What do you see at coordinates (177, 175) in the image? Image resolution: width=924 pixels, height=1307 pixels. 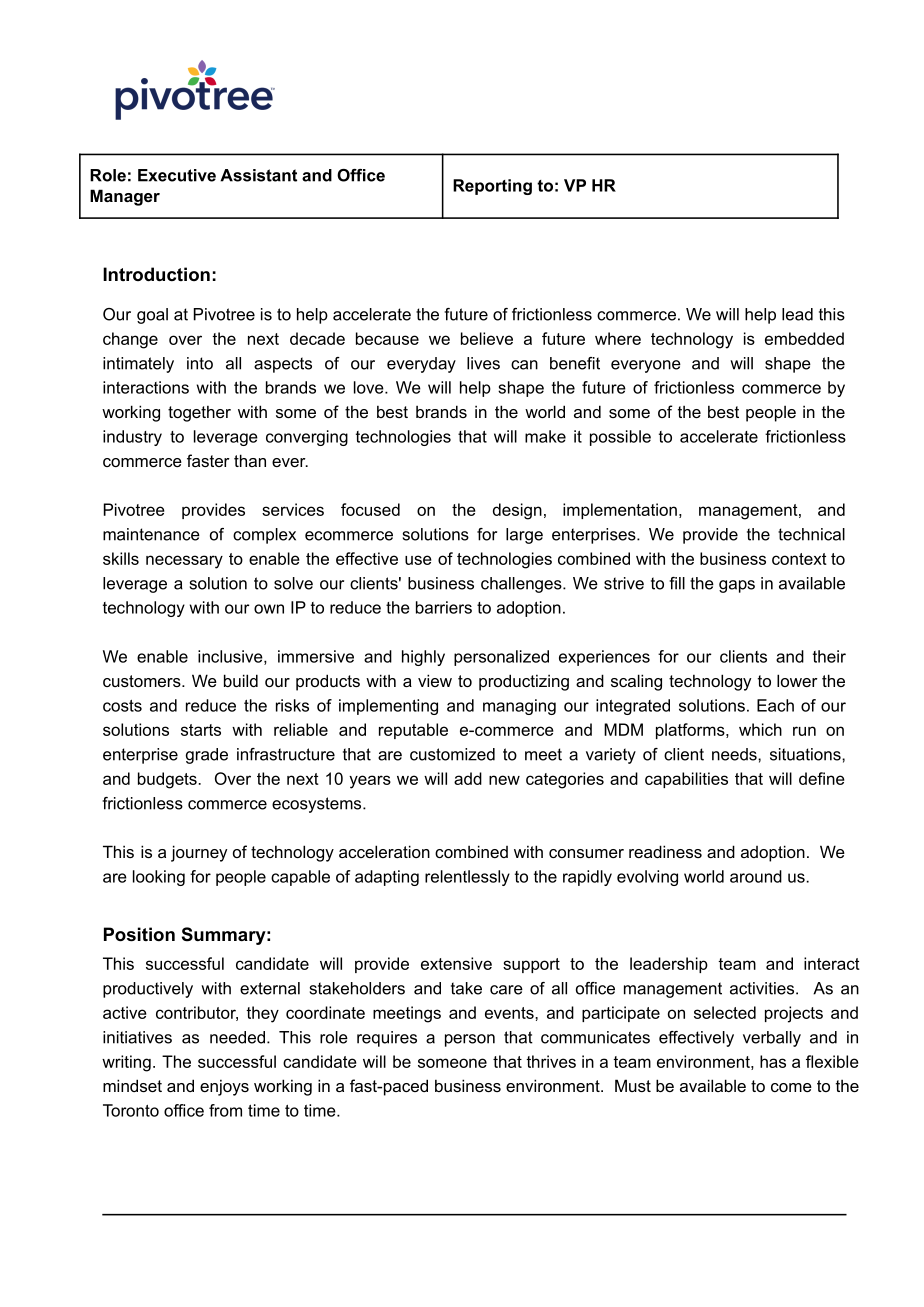 I see `Executive` at bounding box center [177, 175].
